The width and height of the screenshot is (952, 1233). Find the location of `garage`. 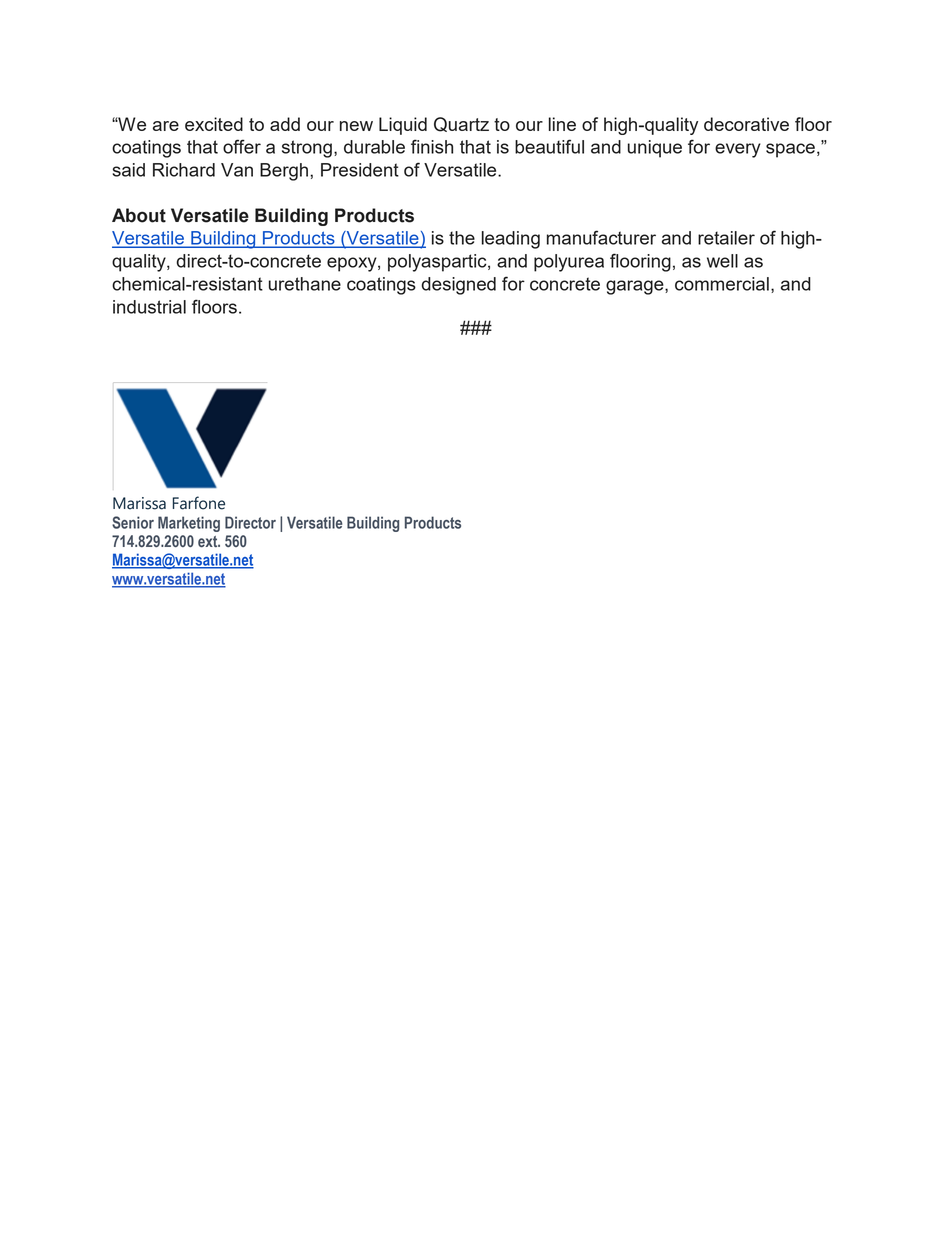

garage is located at coordinates (636, 287).
